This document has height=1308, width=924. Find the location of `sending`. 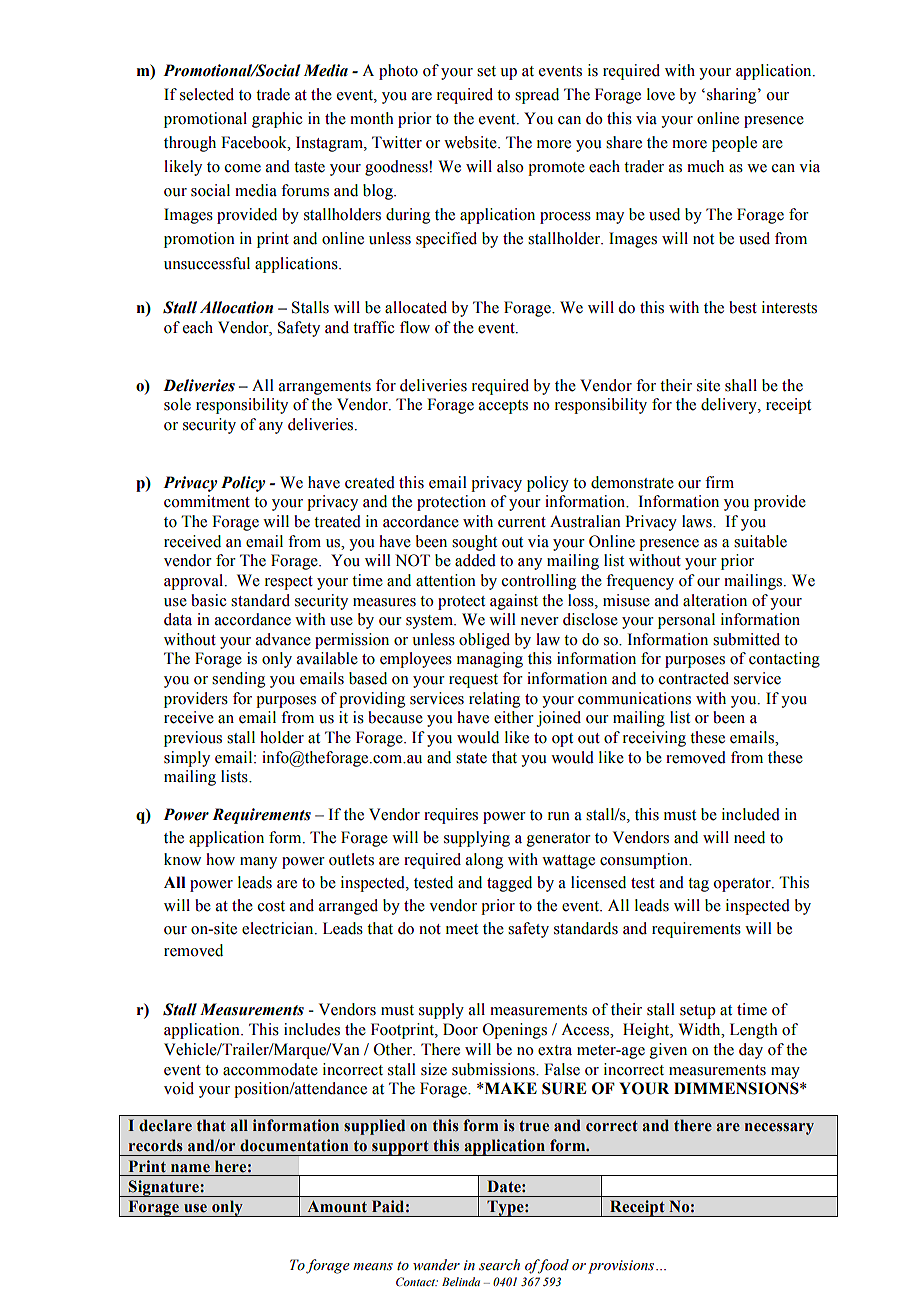

sending is located at coordinates (238, 680).
